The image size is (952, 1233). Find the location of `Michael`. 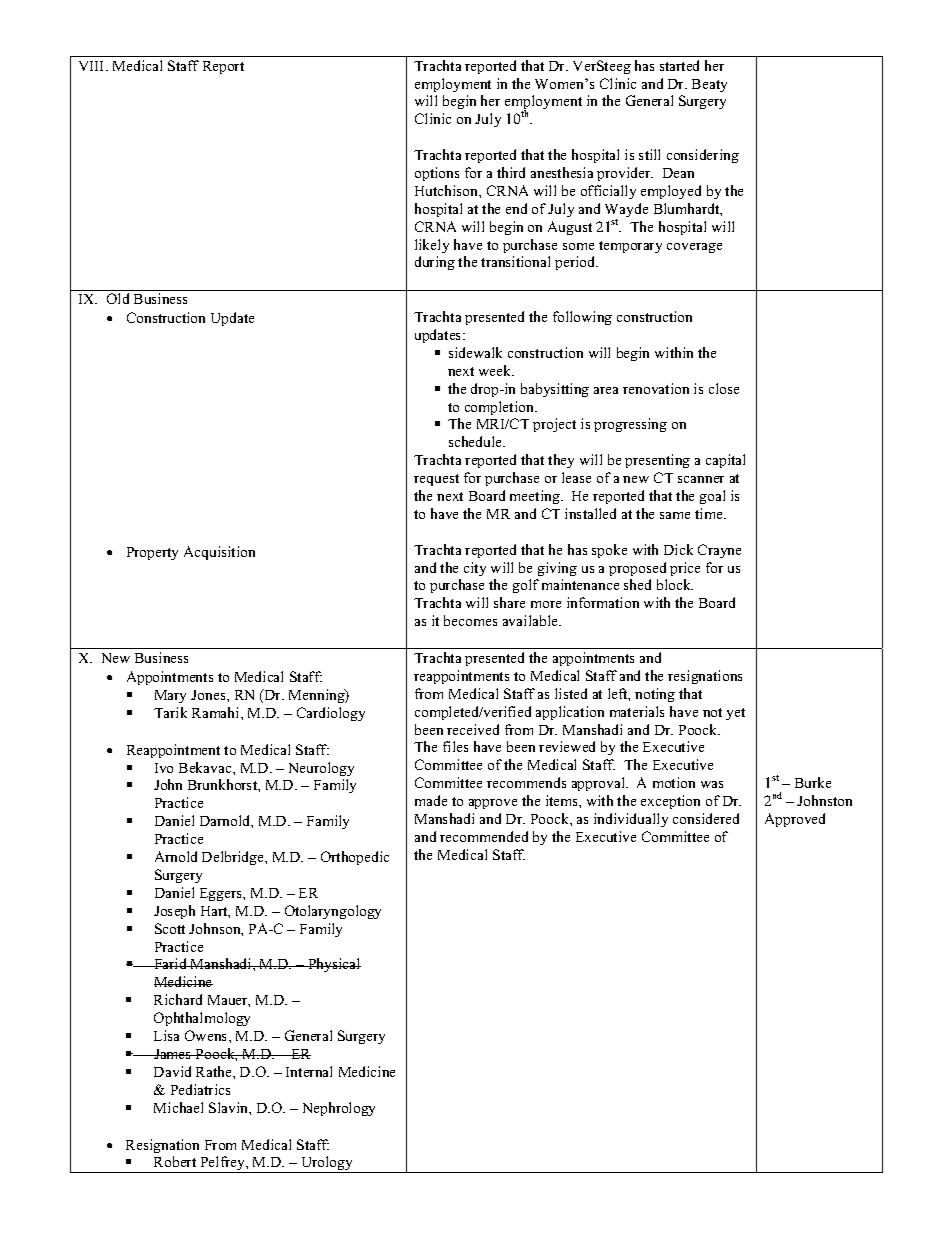

Michael is located at coordinates (178, 1107).
